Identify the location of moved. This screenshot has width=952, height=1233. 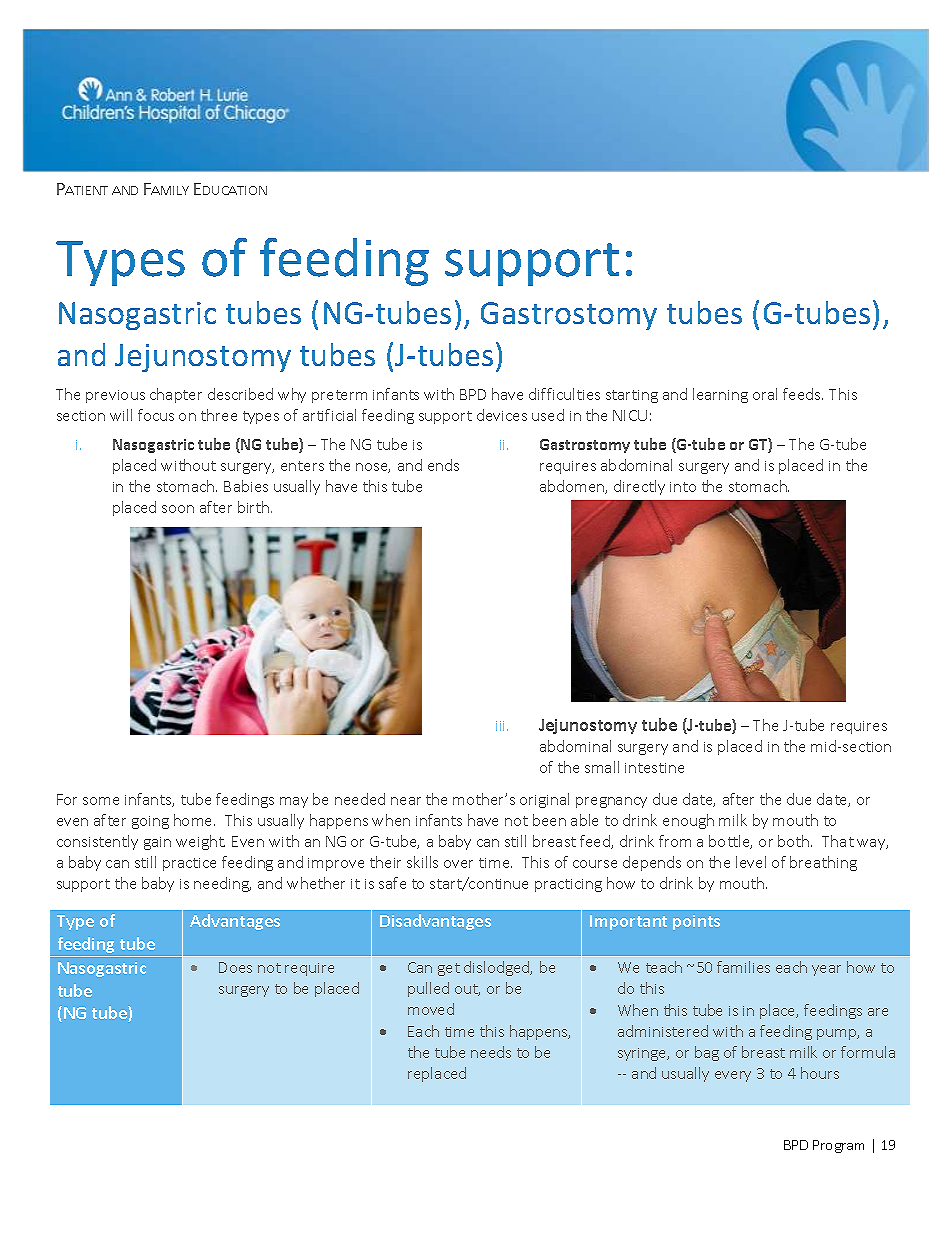
(431, 1009).
